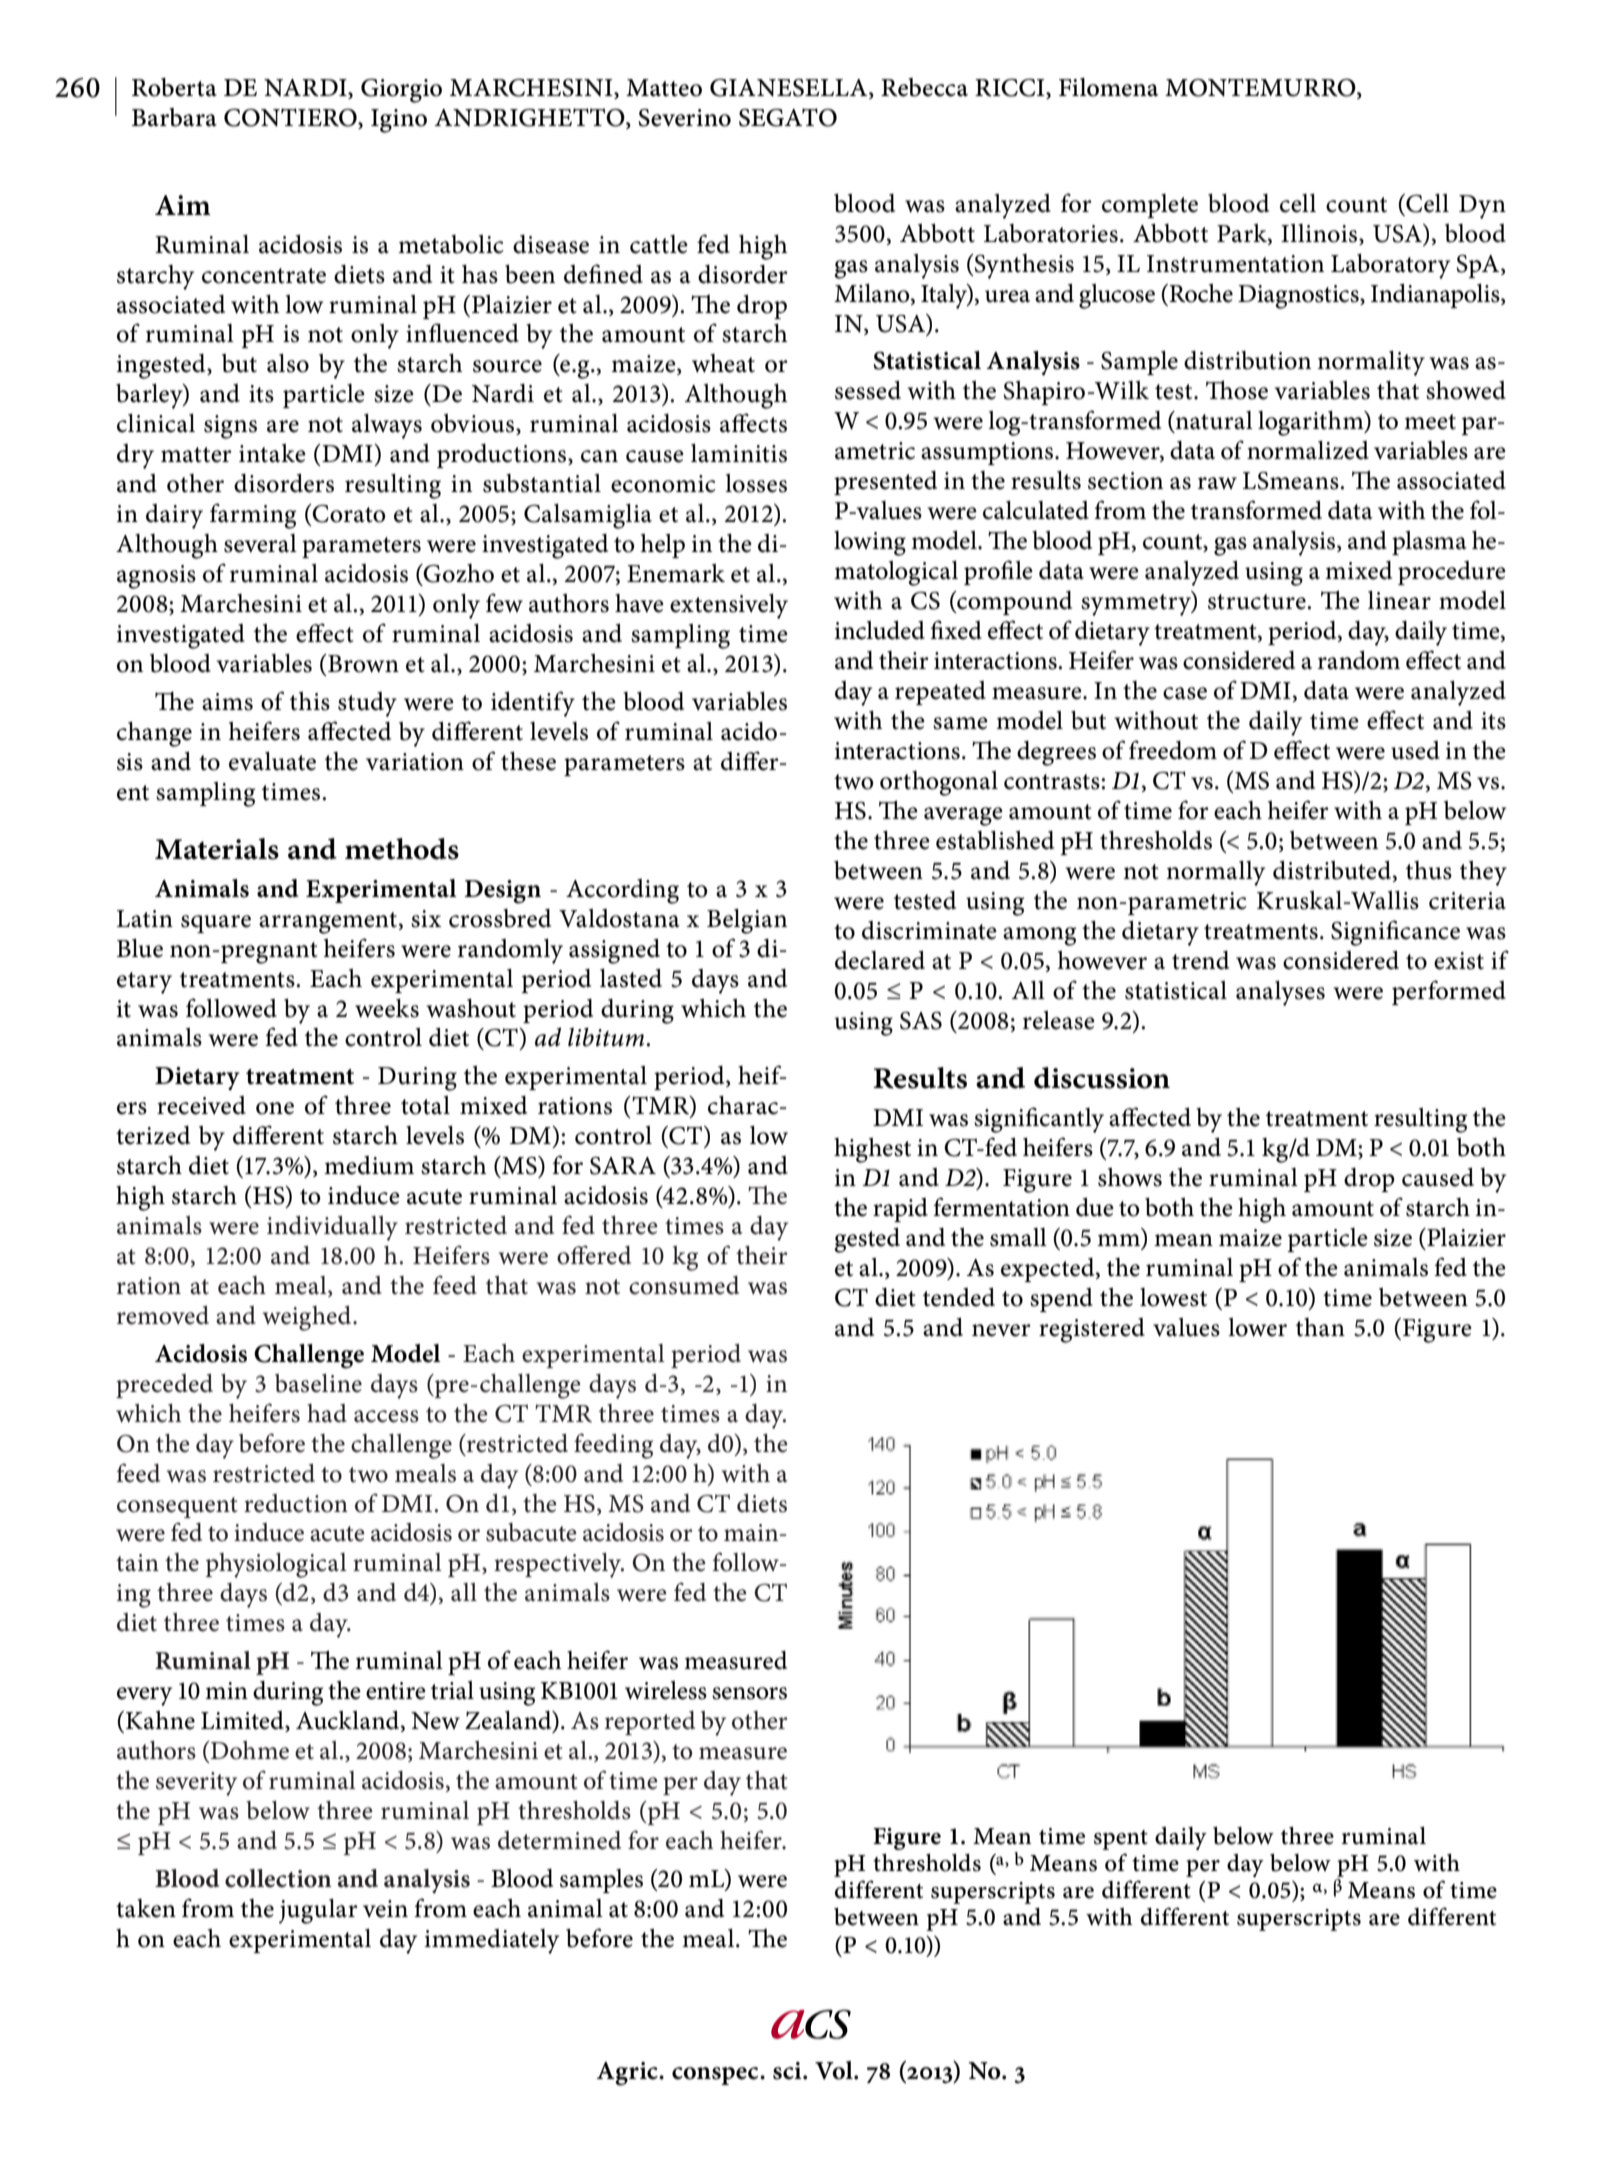  I want to click on SAS, so click(921, 1020).
